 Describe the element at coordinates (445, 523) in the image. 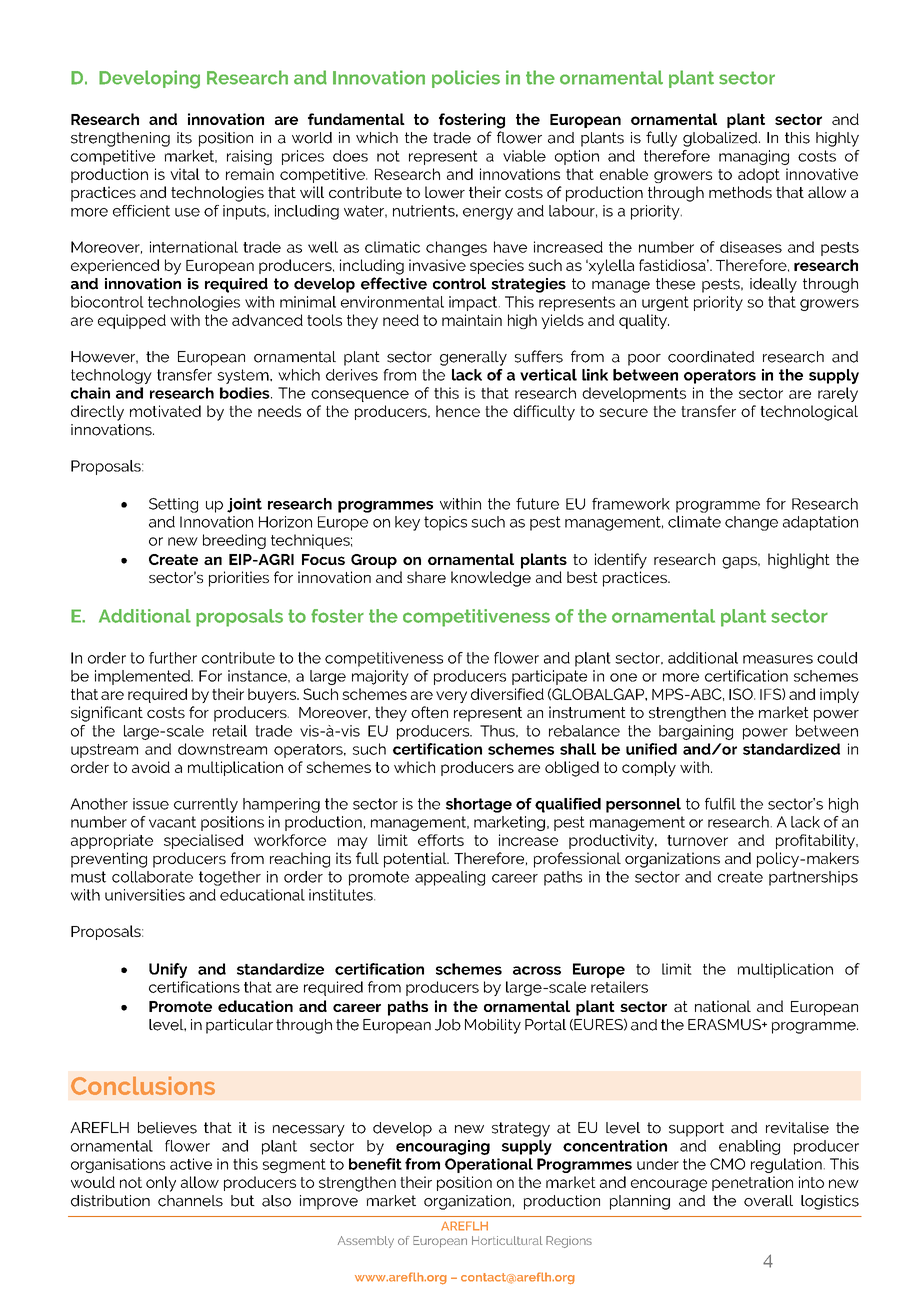

I see `topics` at that location.
